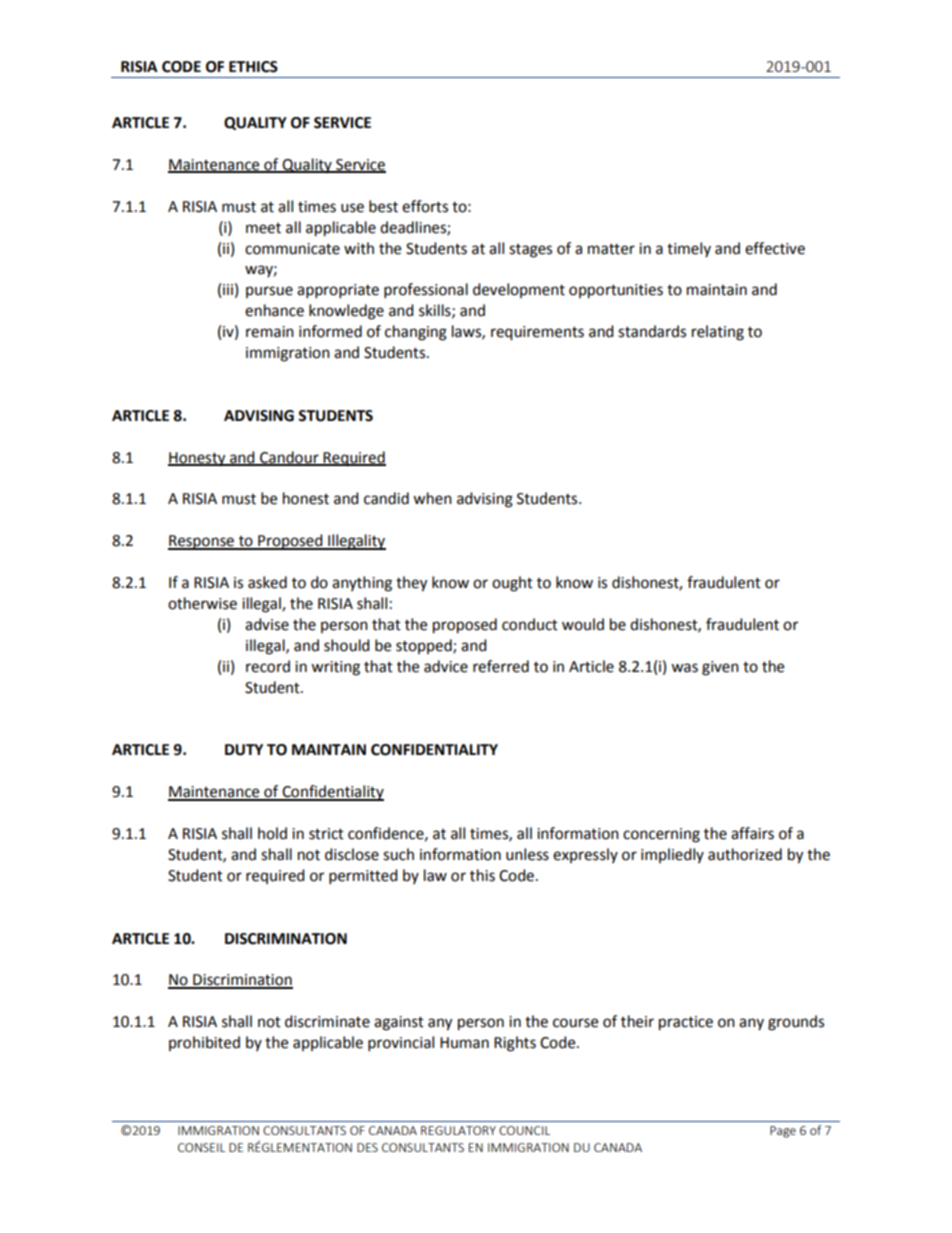  What do you see at coordinates (201, 1147) in the document?
I see `CONSEIL` at bounding box center [201, 1147].
